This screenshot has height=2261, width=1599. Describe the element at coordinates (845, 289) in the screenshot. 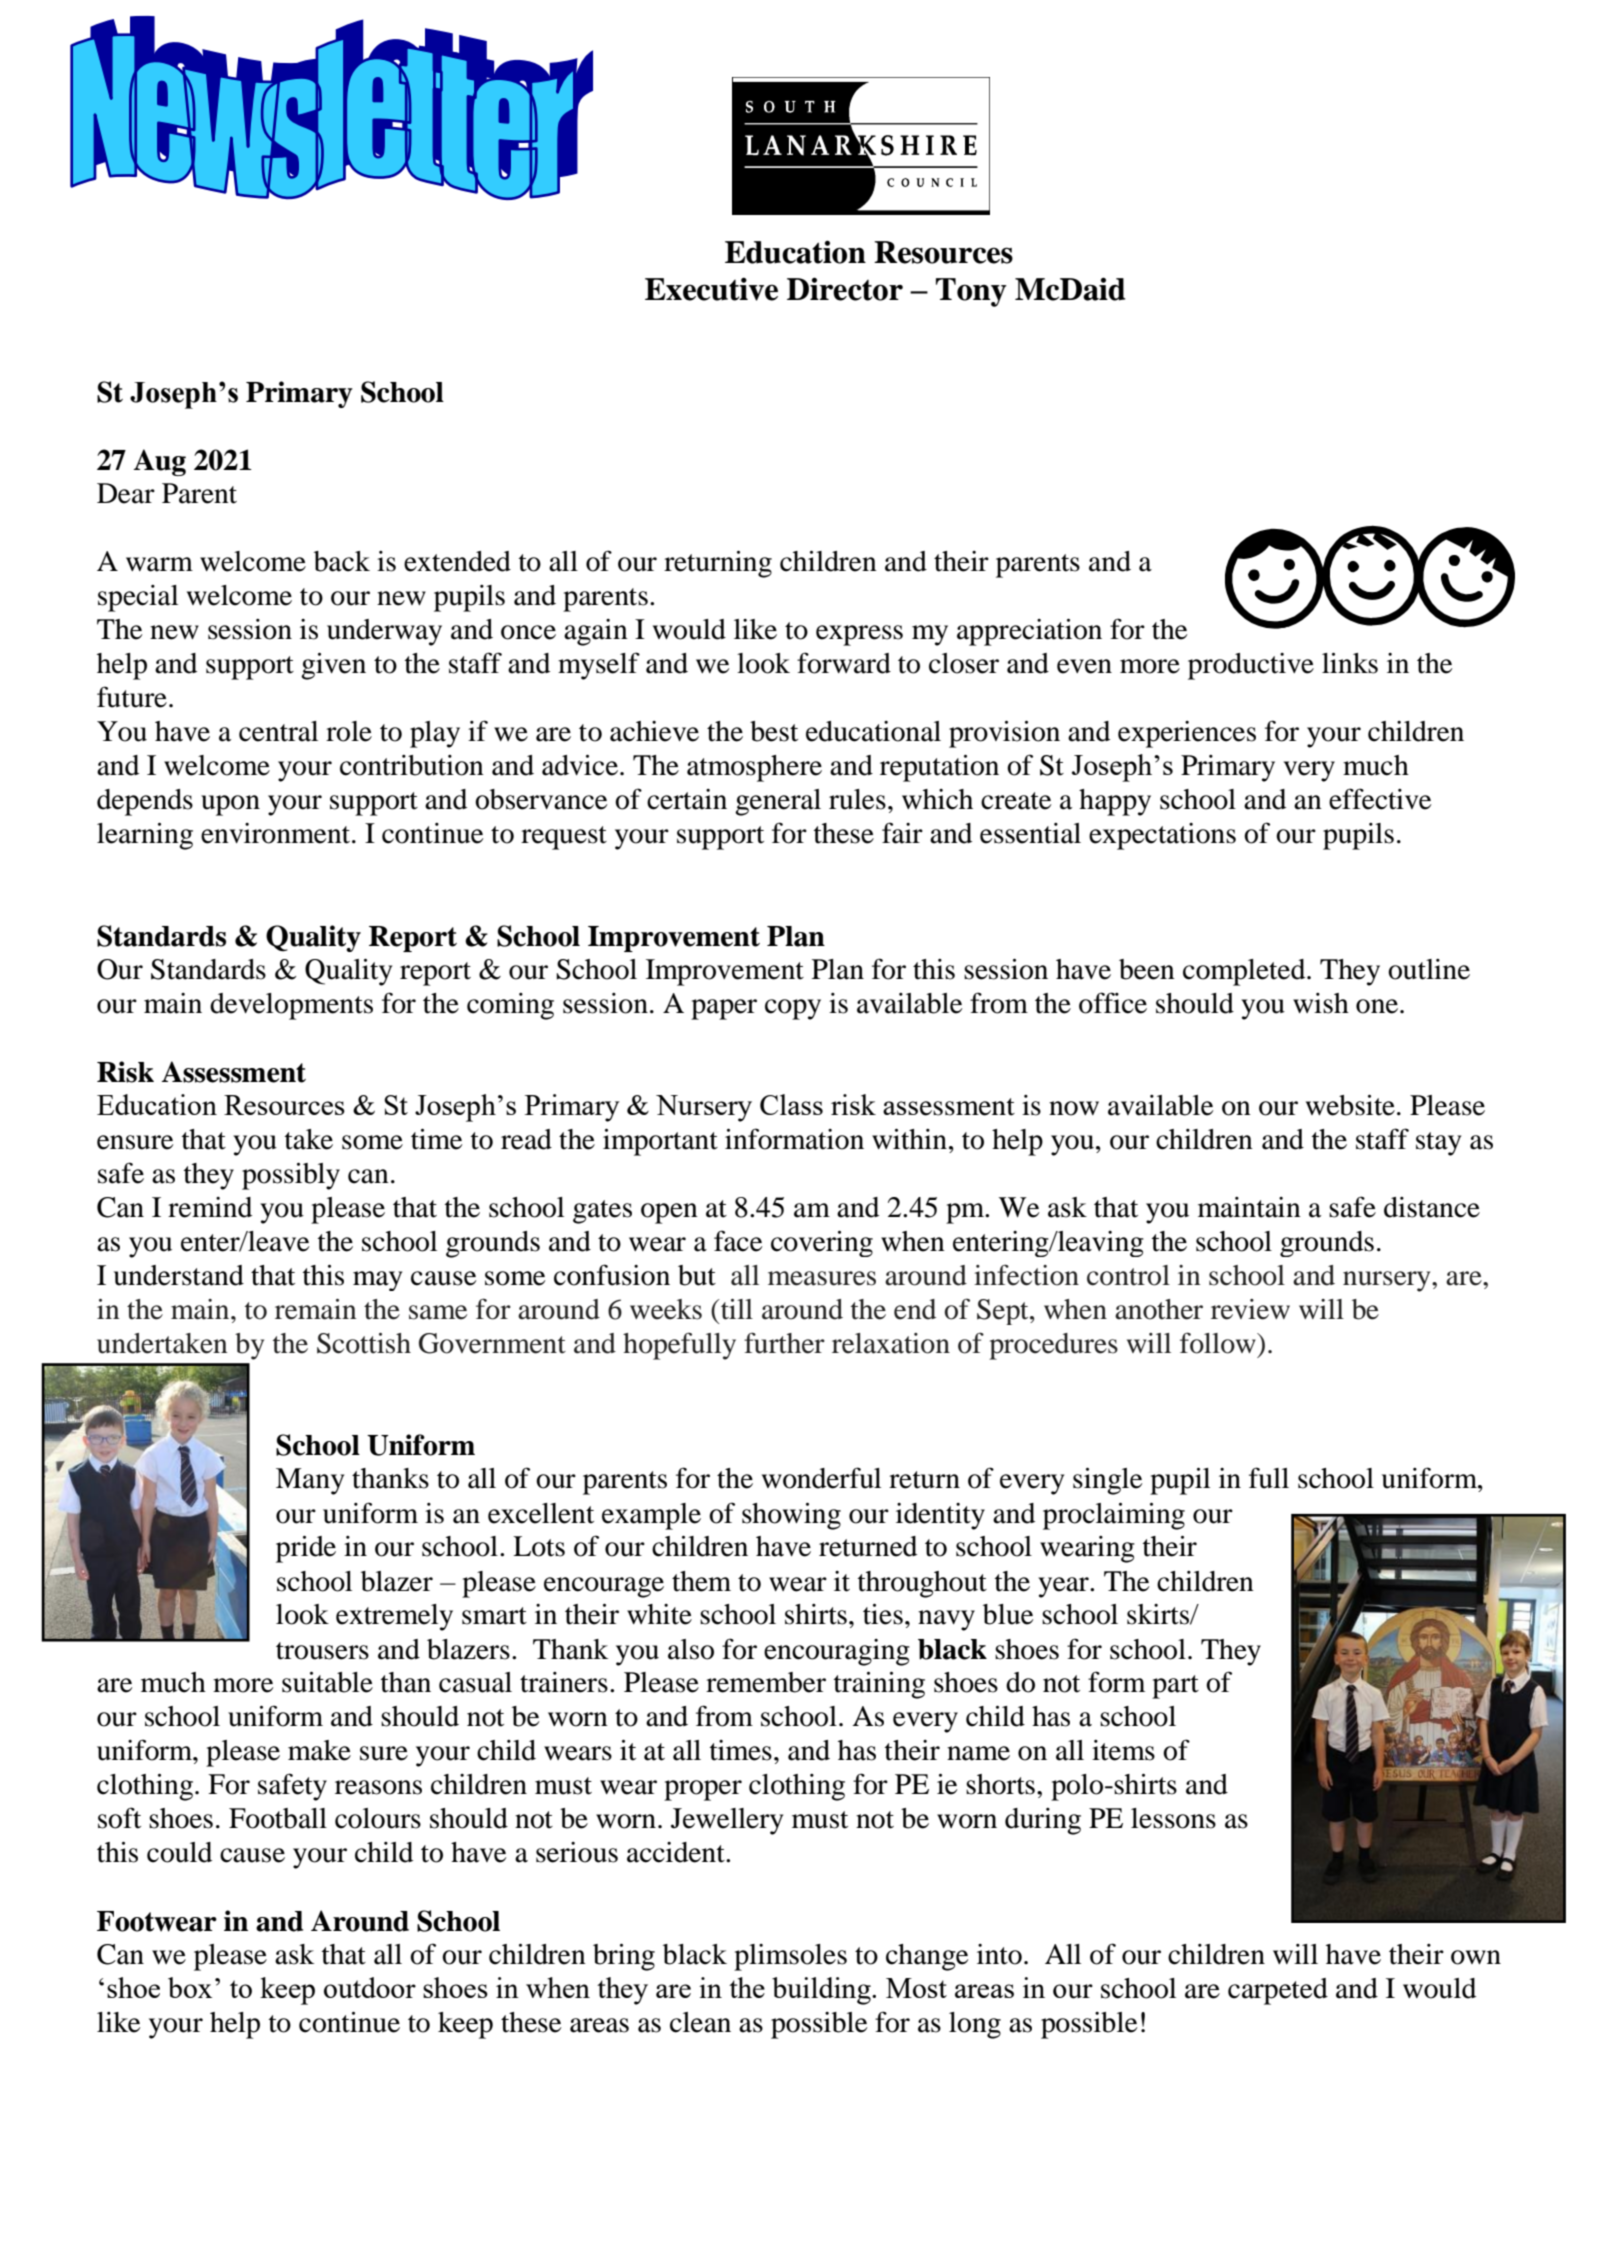

I see `Director` at that location.
